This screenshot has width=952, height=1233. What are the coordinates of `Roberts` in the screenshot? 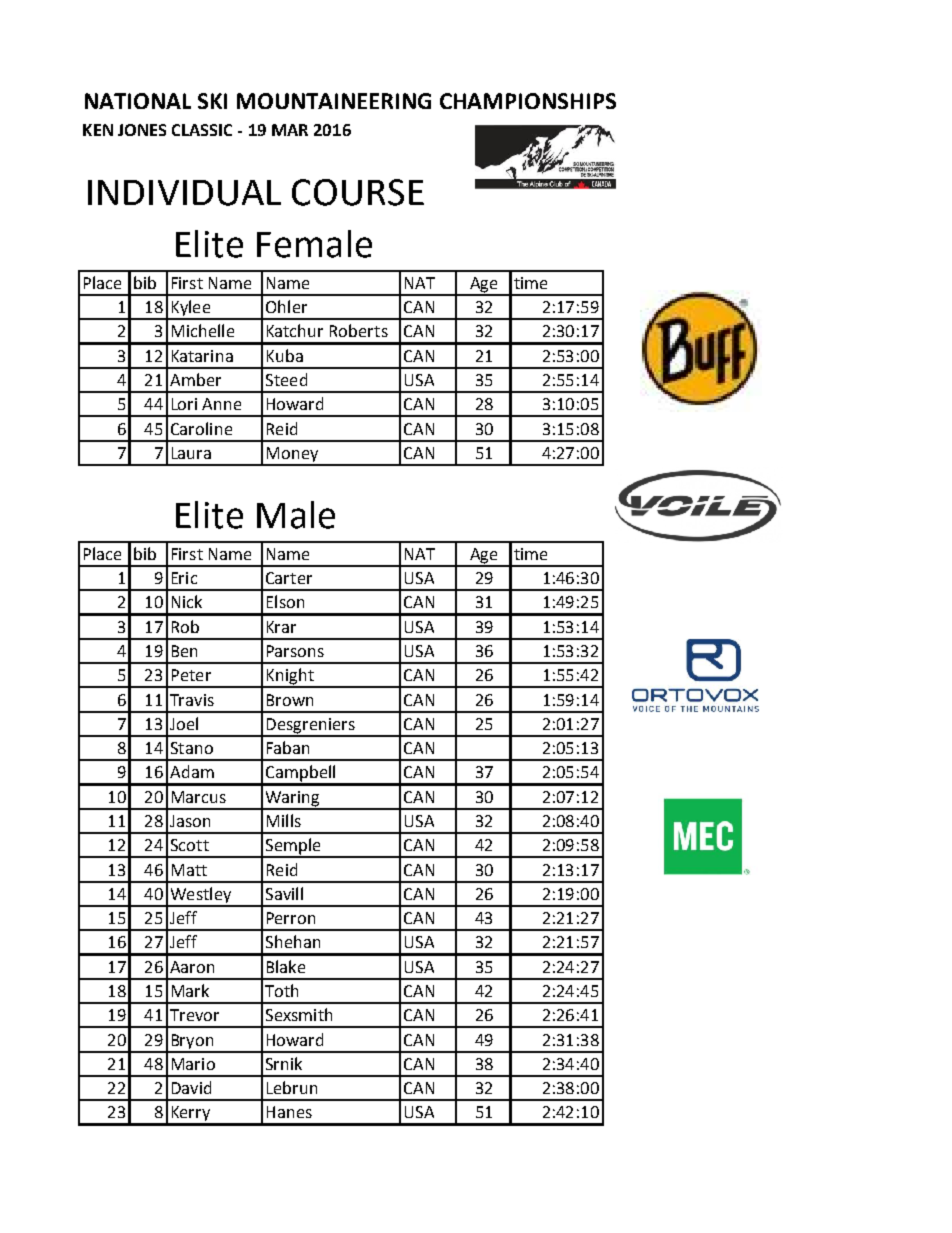 It's located at (359, 330).
